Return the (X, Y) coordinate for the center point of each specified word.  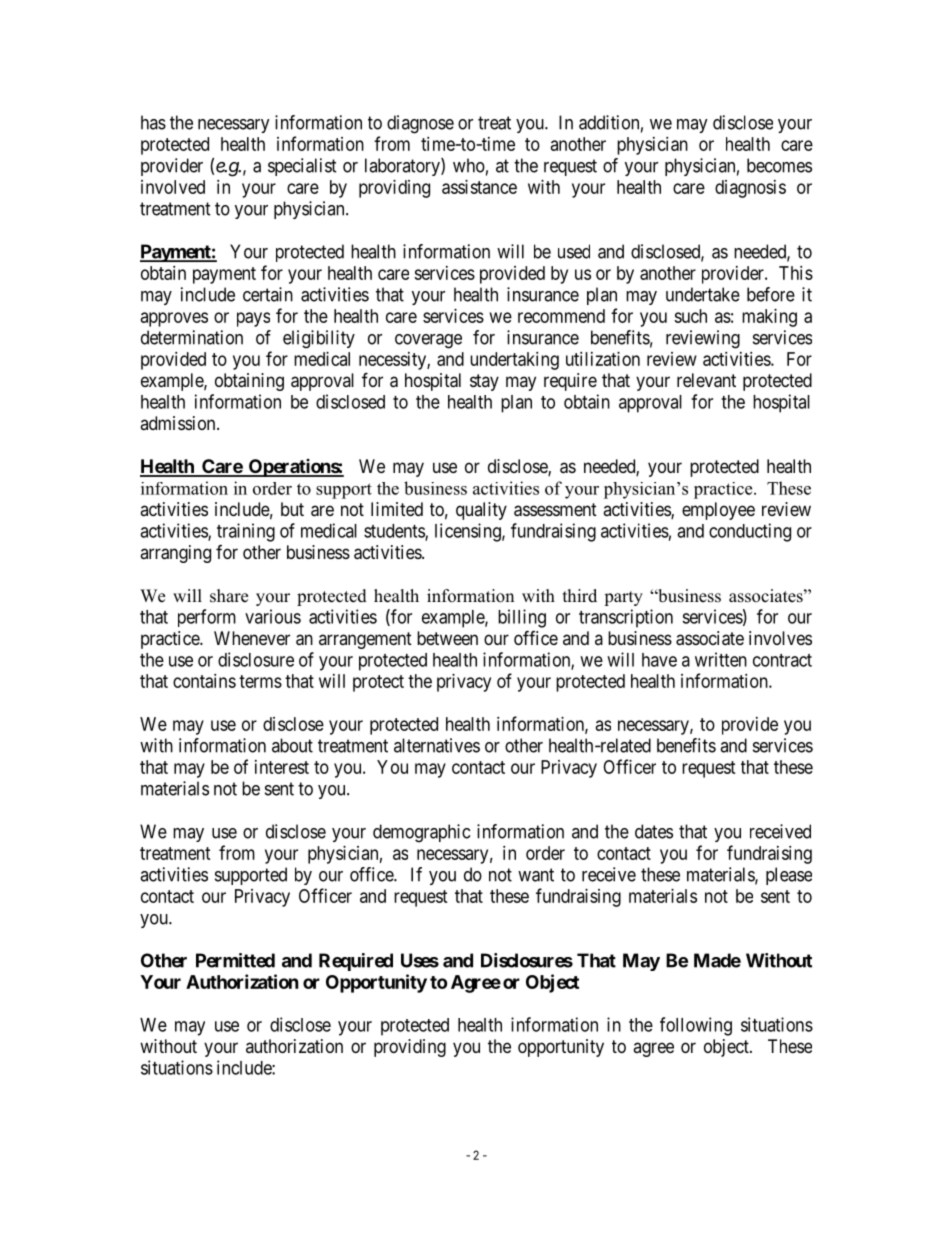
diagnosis (750, 189)
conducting (750, 532)
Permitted (235, 960)
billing (522, 618)
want (536, 875)
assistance (479, 187)
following (696, 1026)
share (229, 596)
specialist (302, 167)
